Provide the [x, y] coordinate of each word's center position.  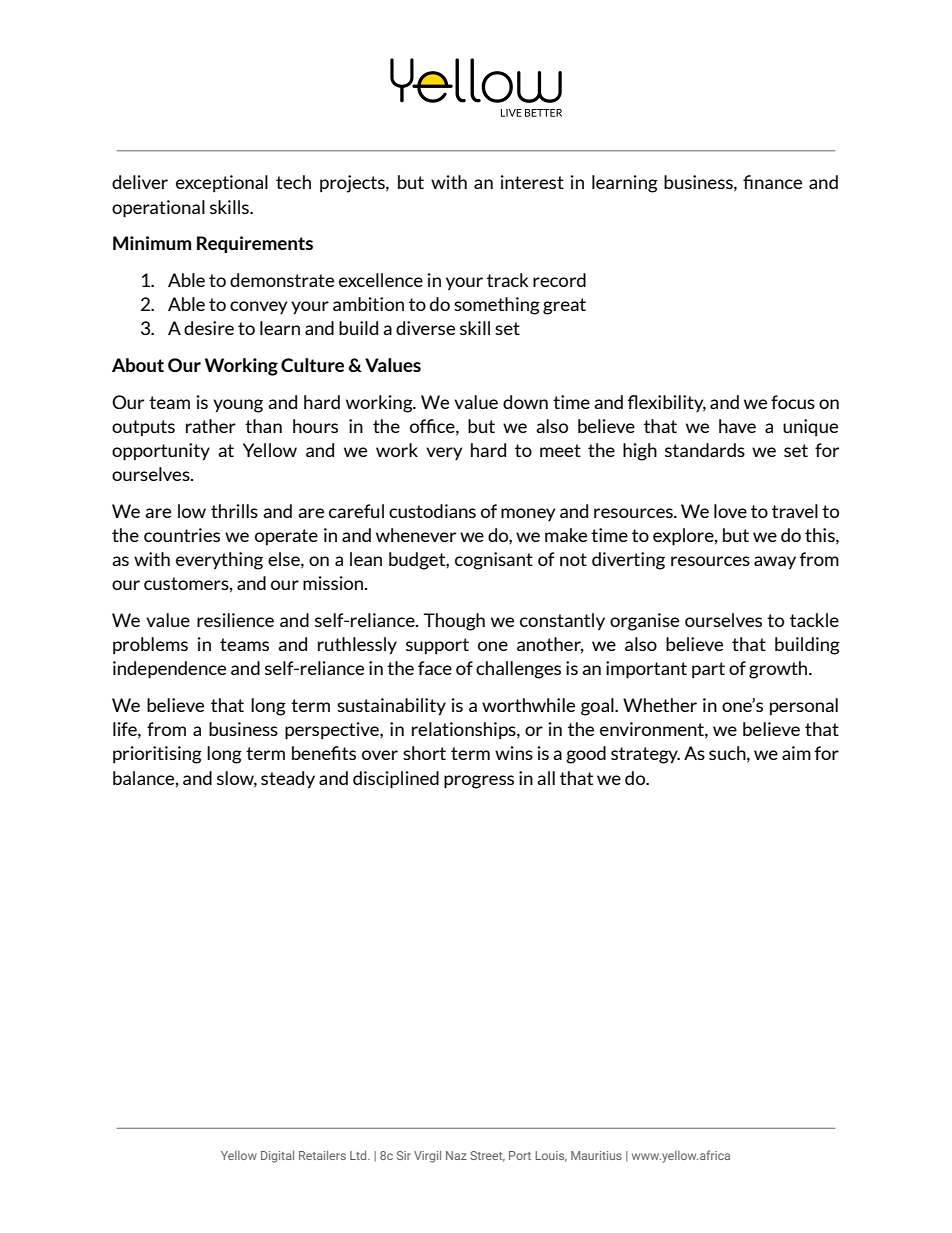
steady [288, 780]
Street [487, 1156]
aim [796, 753]
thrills [234, 511]
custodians [432, 511]
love [730, 511]
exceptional [222, 184]
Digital [277, 1157]
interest [532, 182]
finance [772, 182]
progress [479, 782]
